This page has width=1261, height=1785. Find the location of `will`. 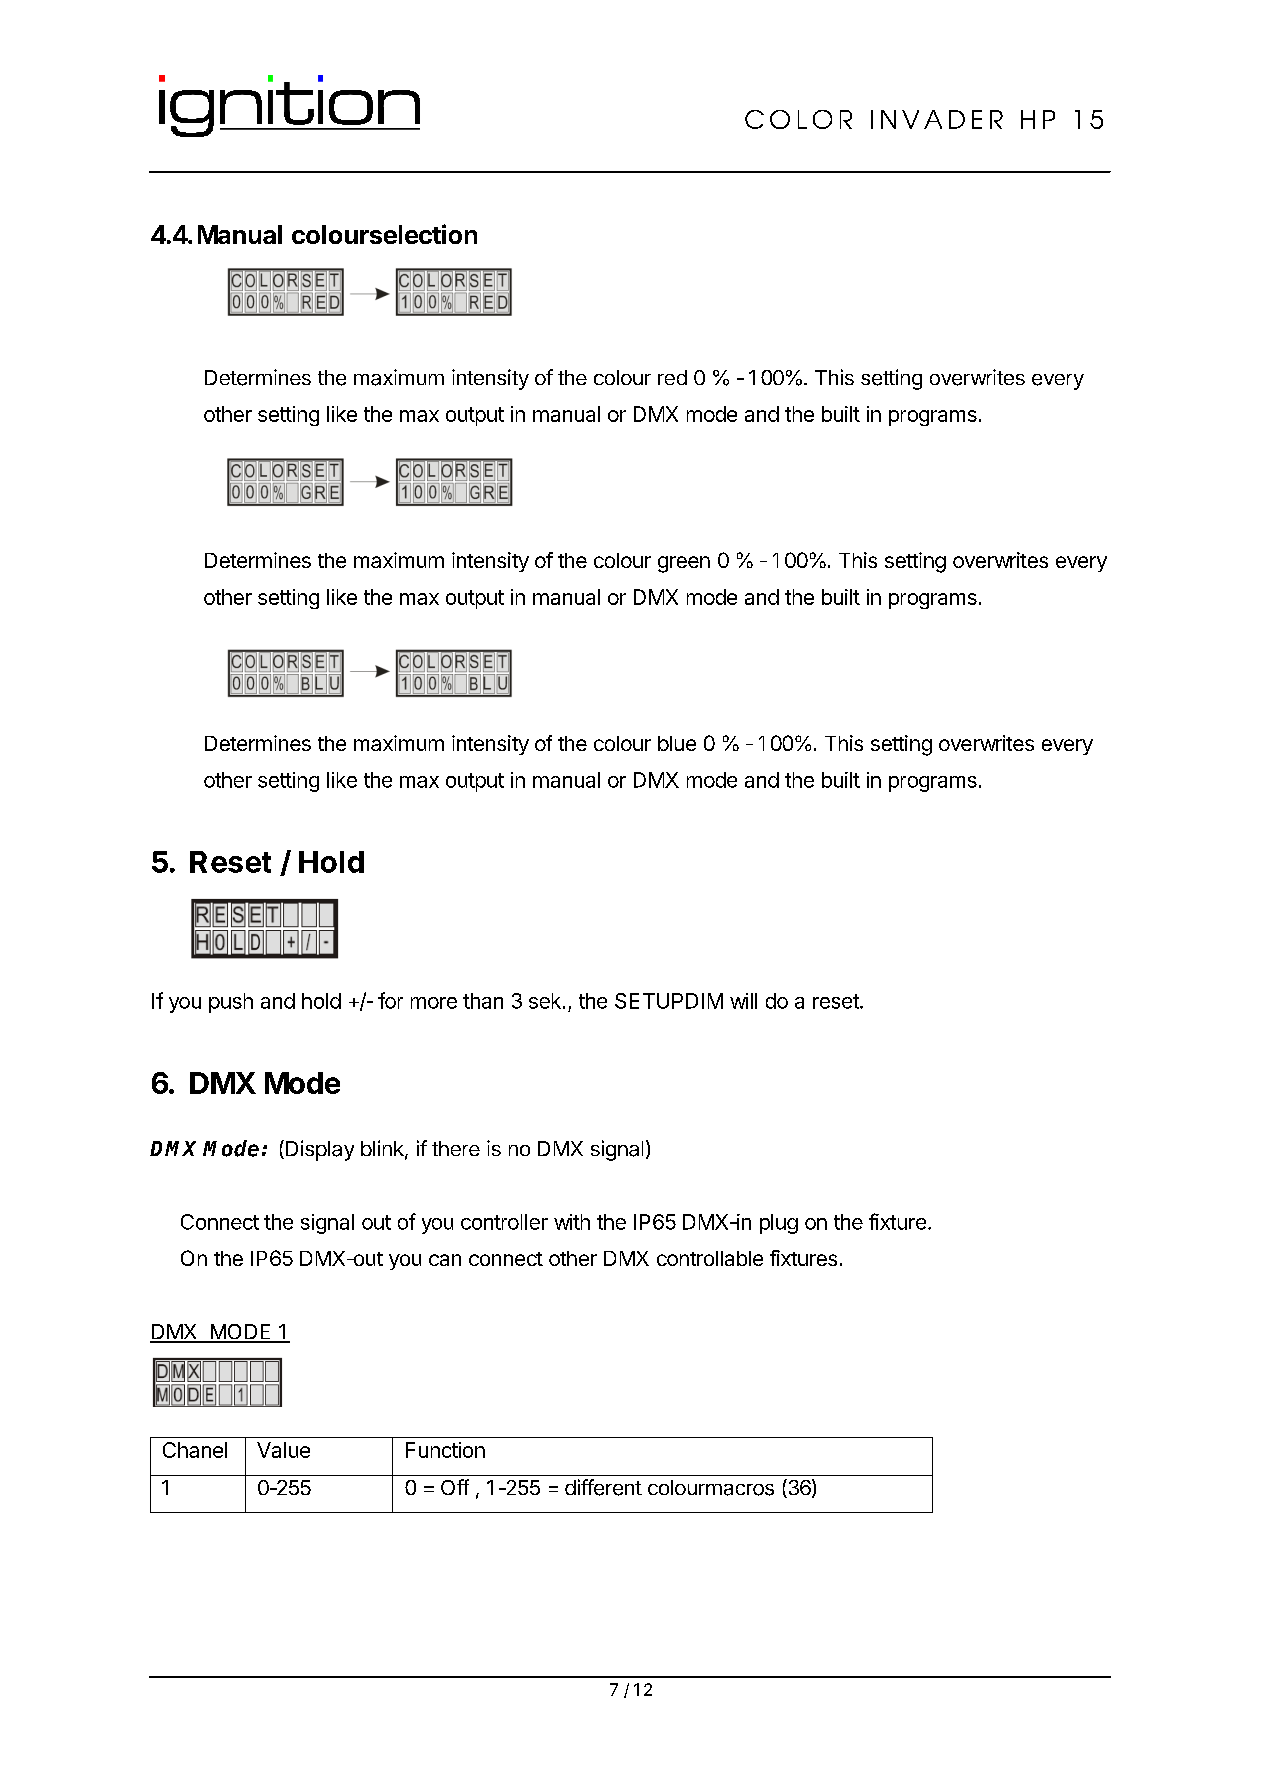

will is located at coordinates (743, 1001).
